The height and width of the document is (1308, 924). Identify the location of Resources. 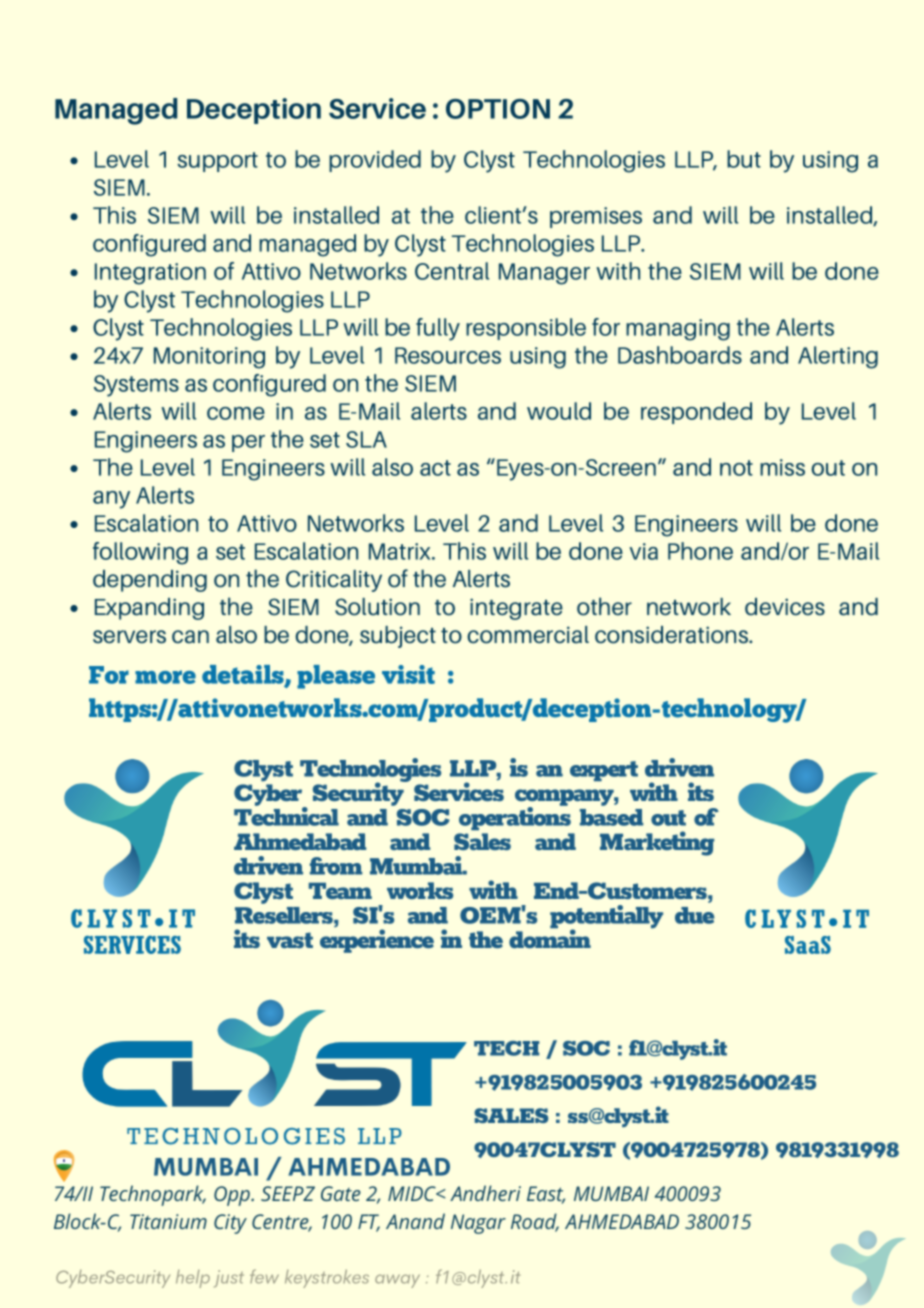
(448, 355).
